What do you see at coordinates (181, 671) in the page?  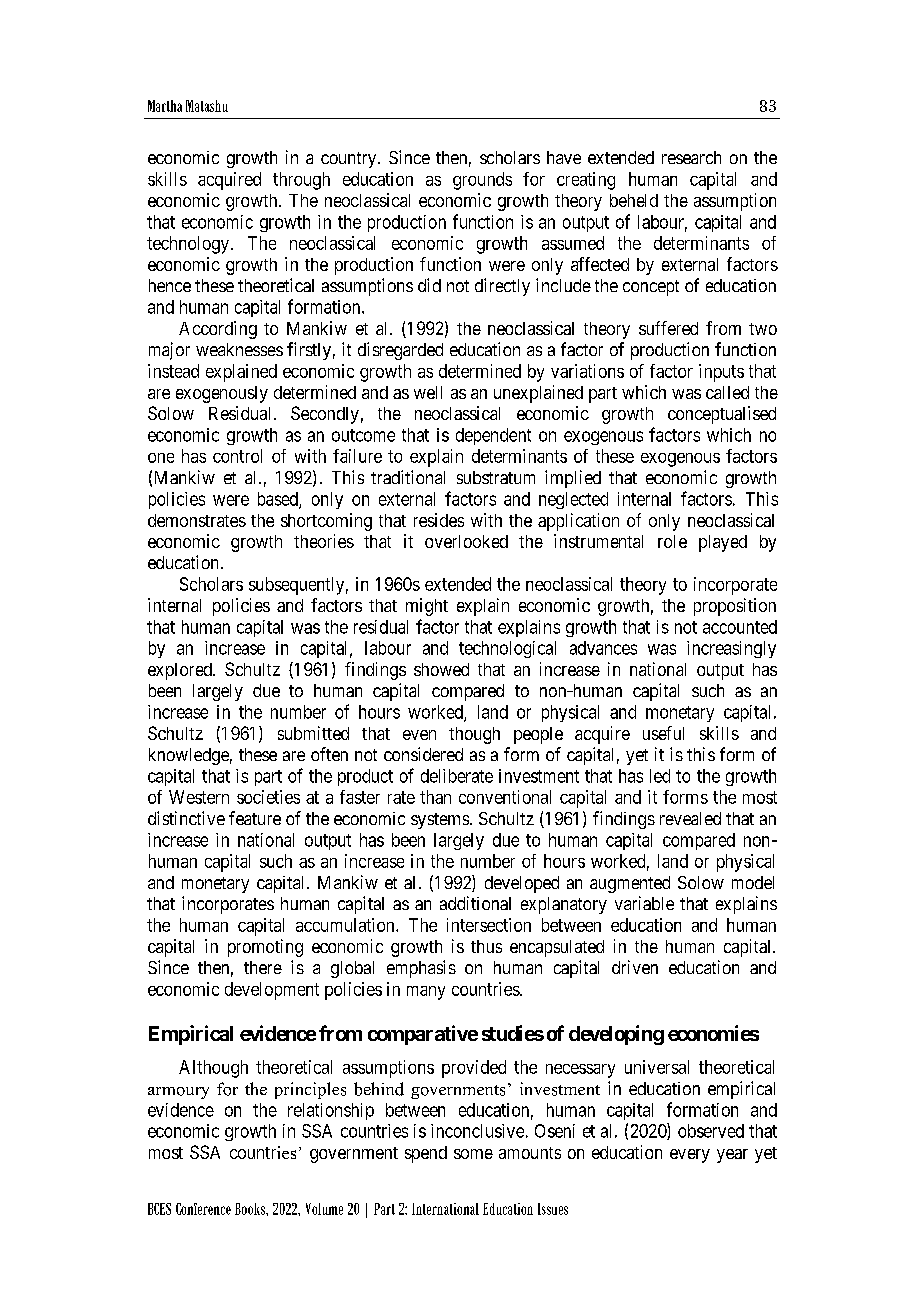 I see `explored` at bounding box center [181, 671].
